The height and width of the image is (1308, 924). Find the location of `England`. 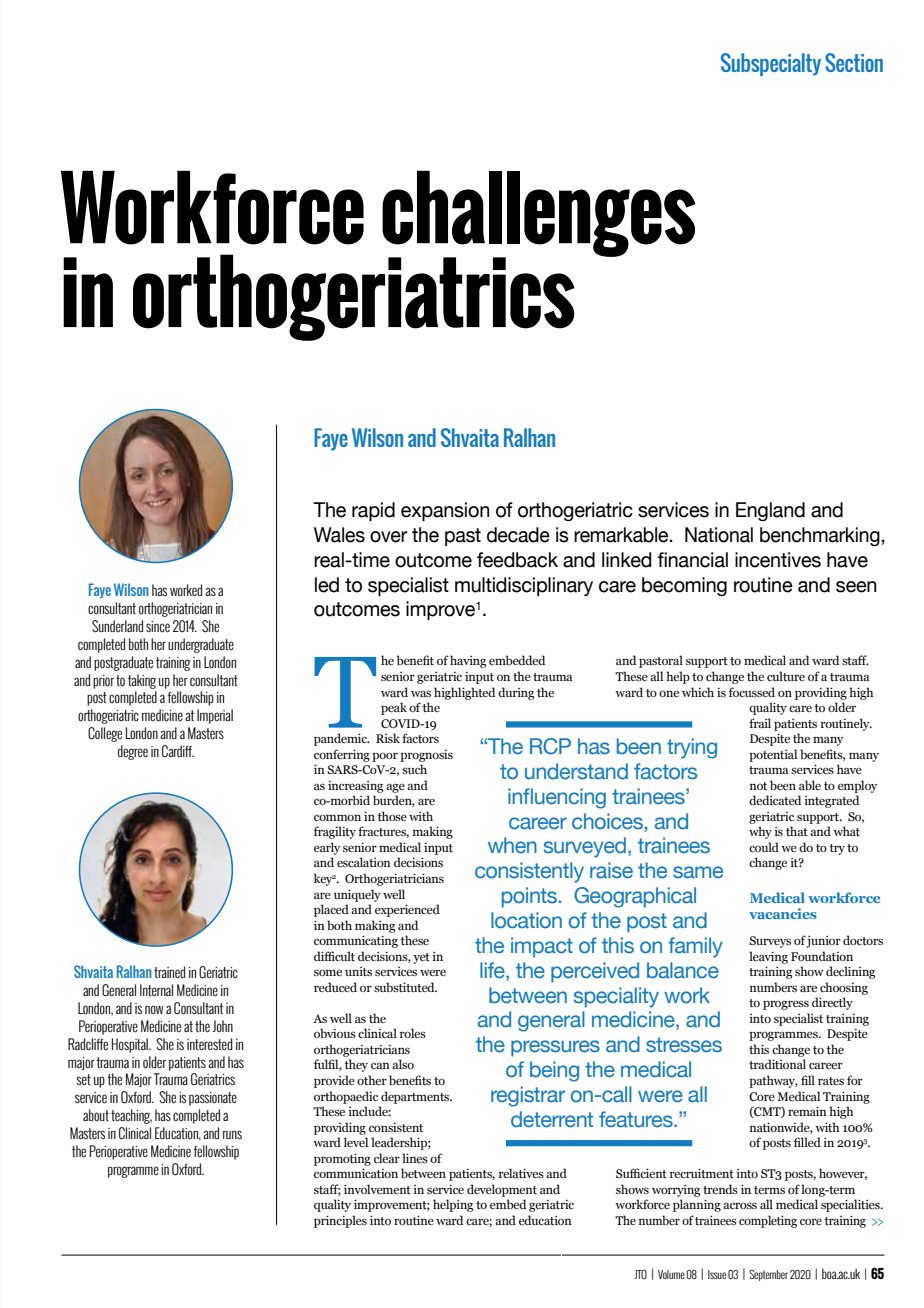

England is located at coordinates (770, 511).
